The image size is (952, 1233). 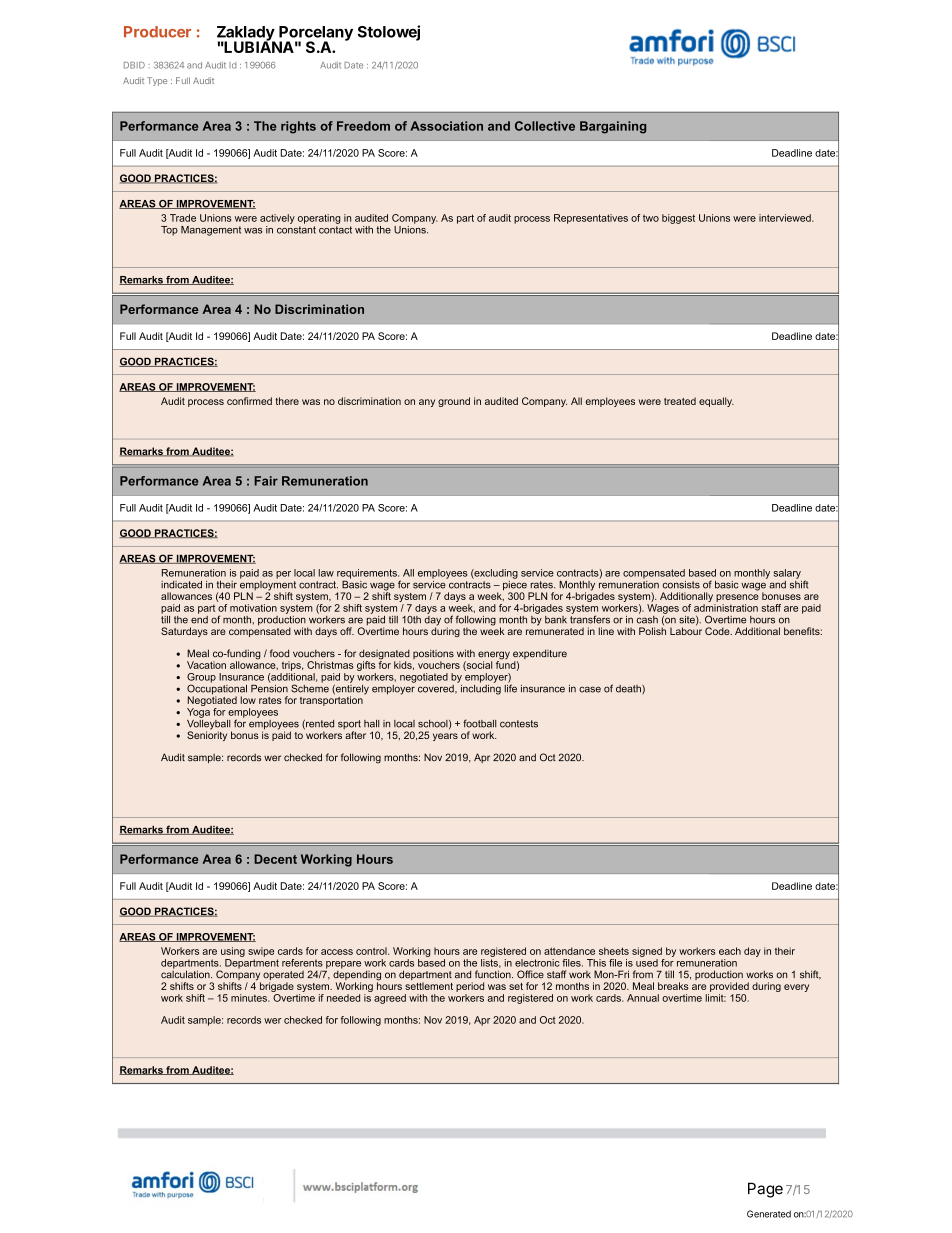 I want to click on Page, so click(x=765, y=1190).
